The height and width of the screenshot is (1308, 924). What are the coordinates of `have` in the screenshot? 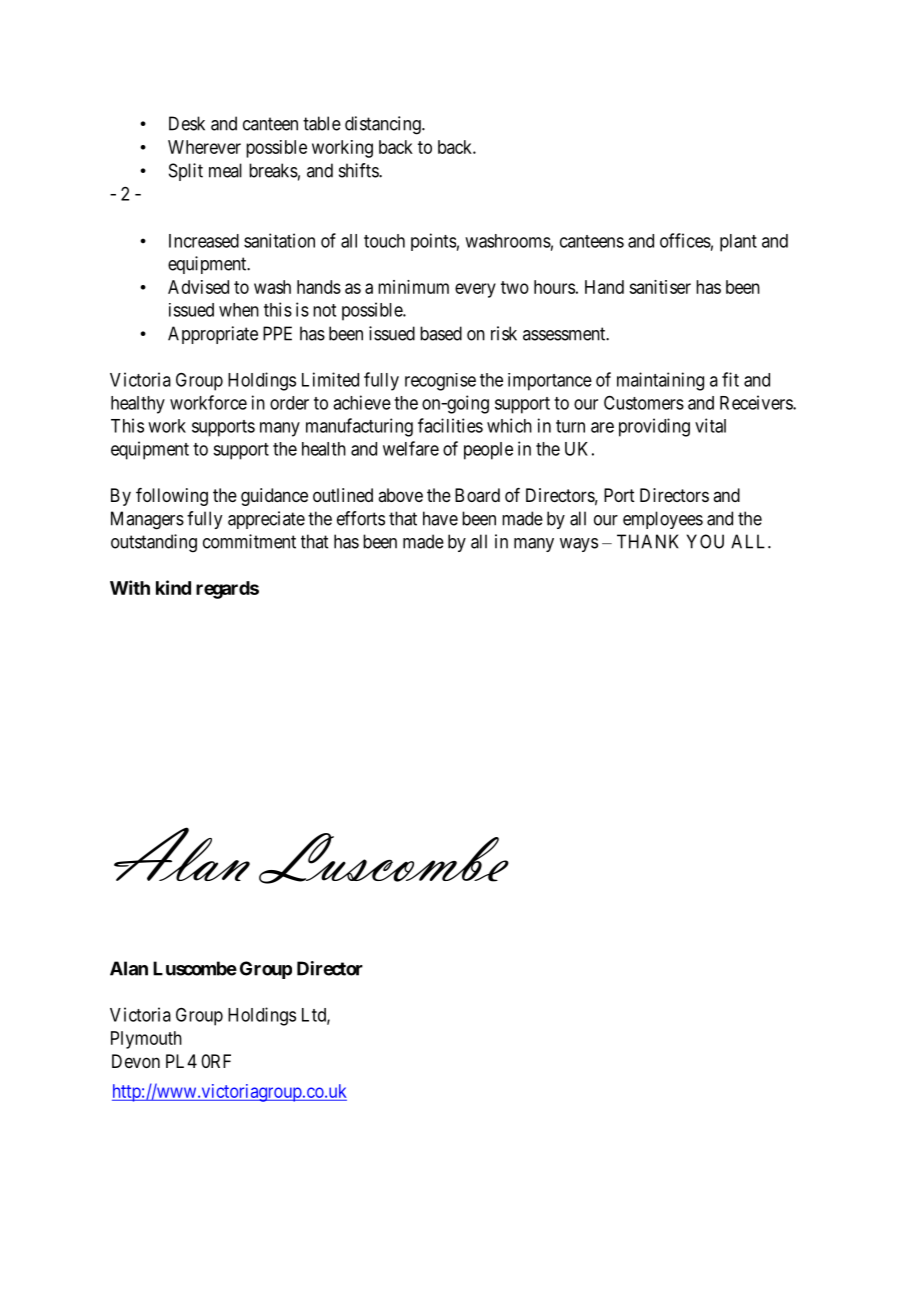 It's located at (440, 518).
